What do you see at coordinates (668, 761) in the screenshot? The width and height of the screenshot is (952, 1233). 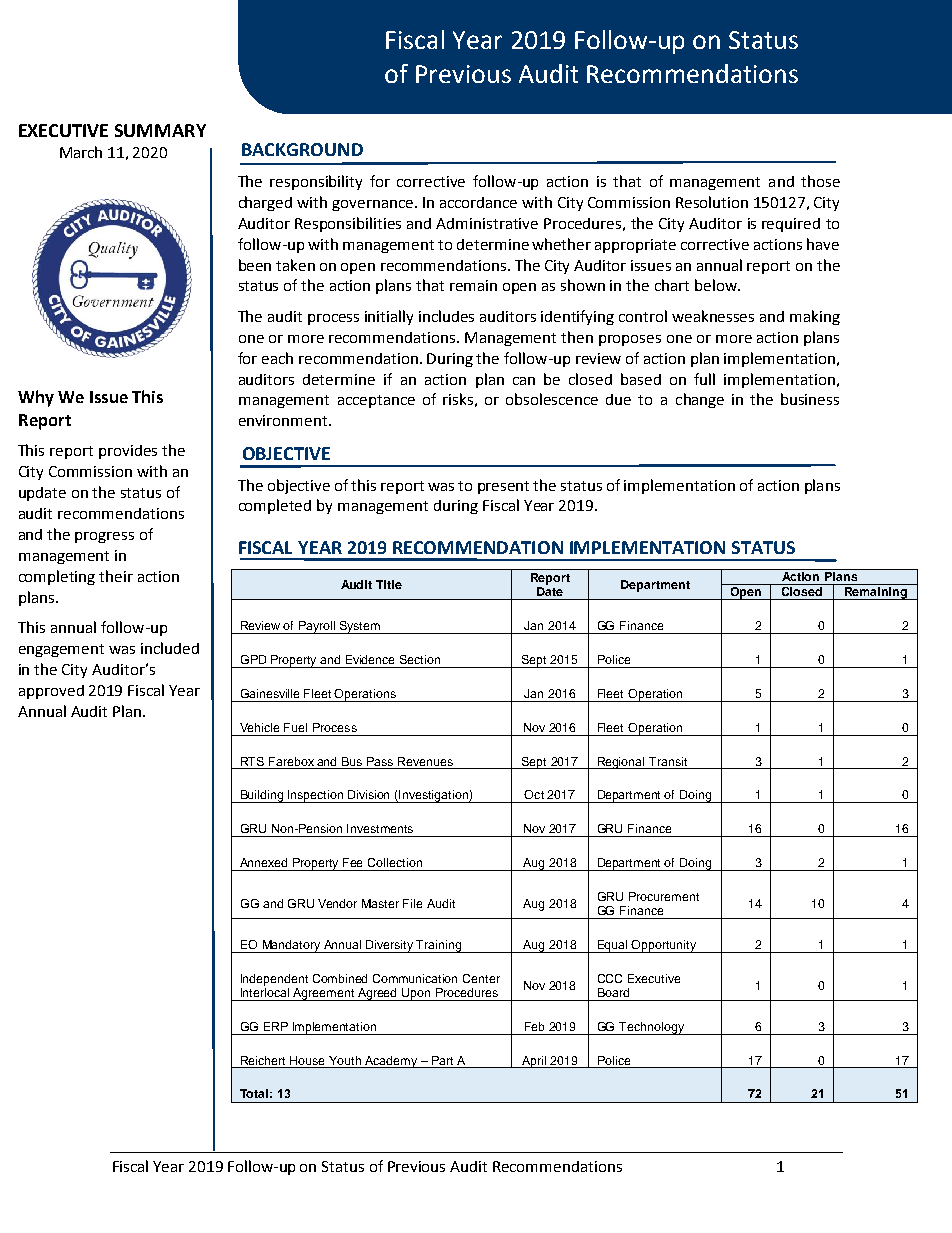 I see `Transit` at bounding box center [668, 761].
